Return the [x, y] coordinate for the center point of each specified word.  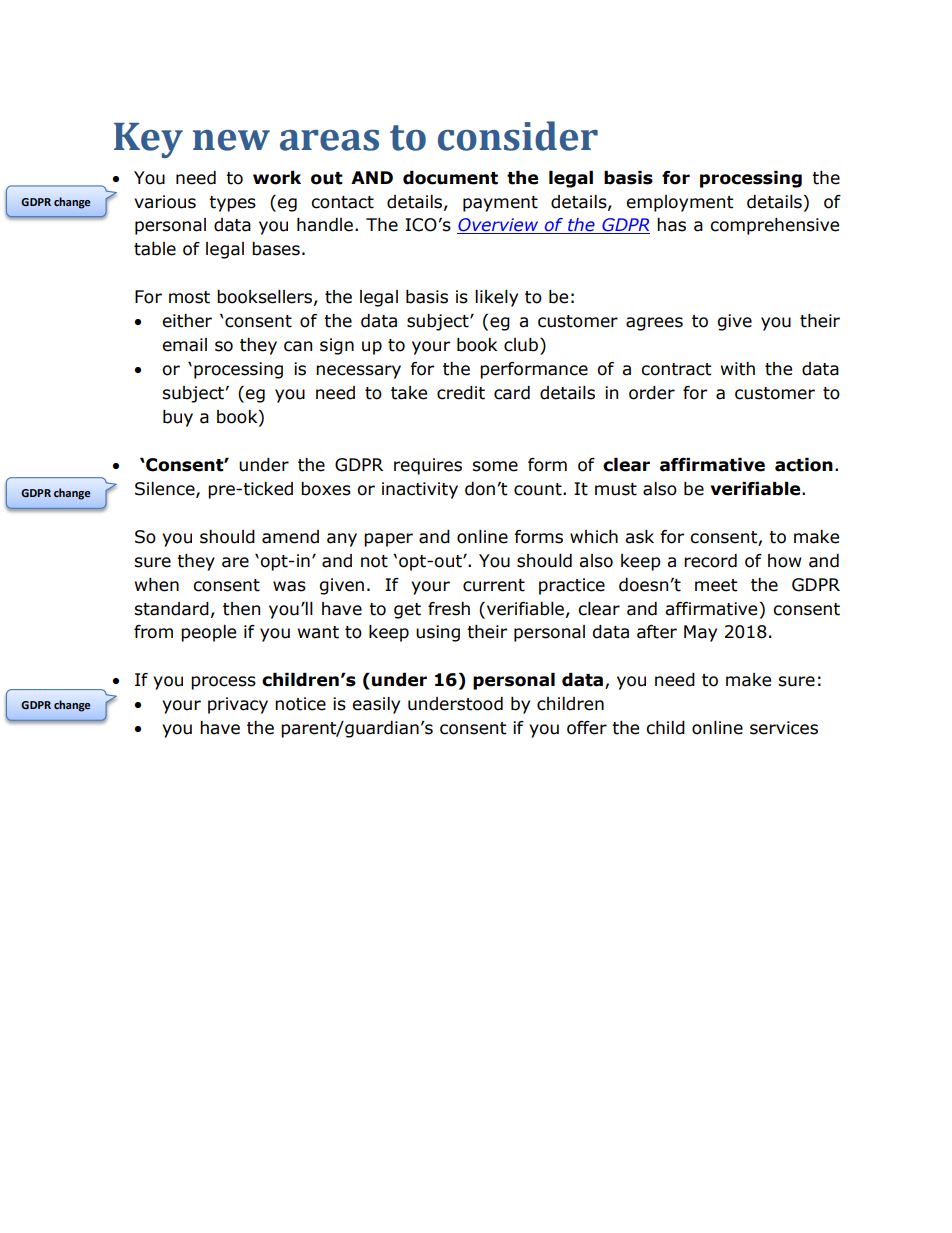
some [495, 466]
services [784, 728]
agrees [654, 324]
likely [496, 298]
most [189, 297]
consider [518, 136]
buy [178, 418]
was [289, 586]
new [231, 140]
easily [376, 705]
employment [680, 203]
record [710, 561]
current [494, 585]
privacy [238, 705]
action [804, 465]
